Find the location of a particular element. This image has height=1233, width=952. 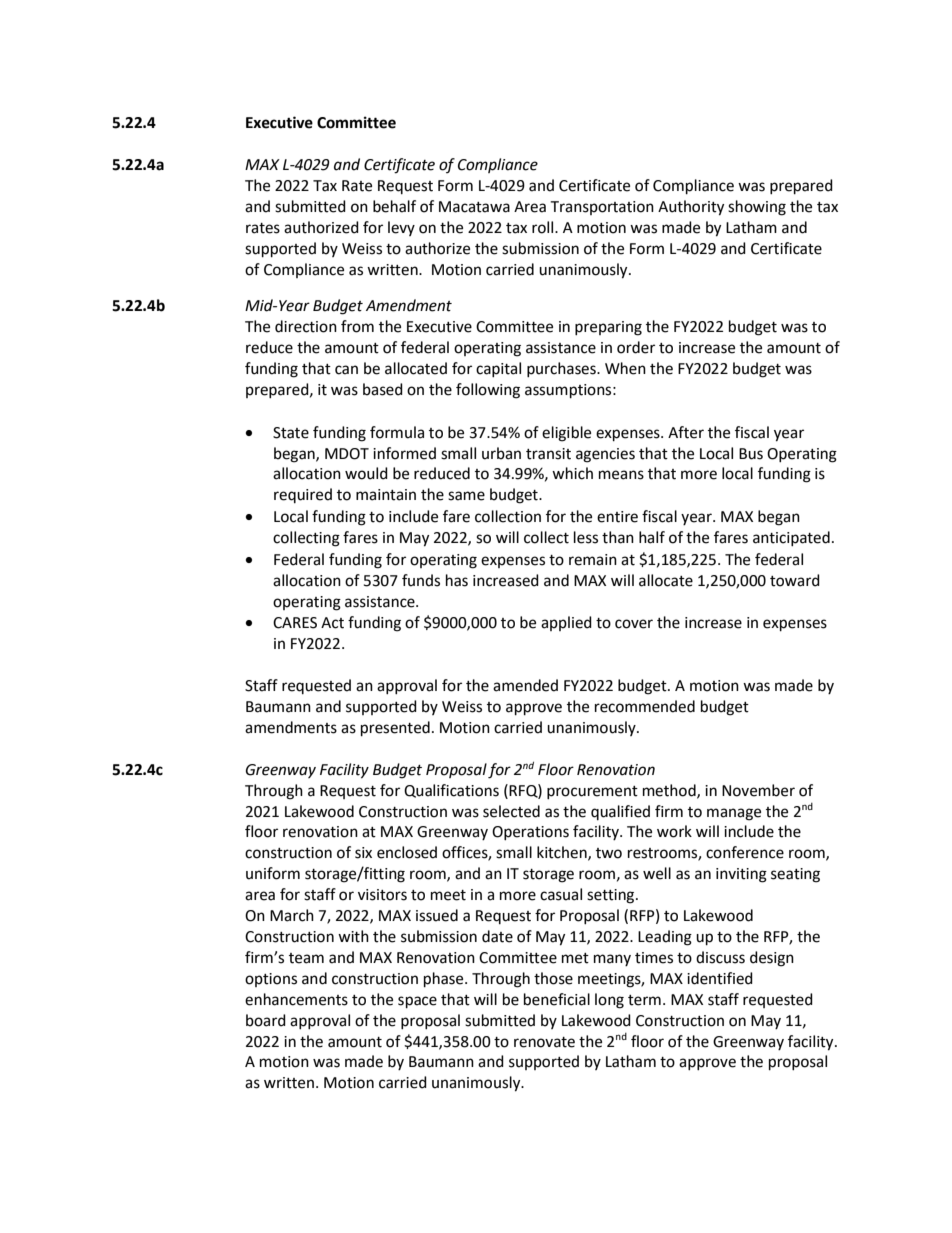

Bus is located at coordinates (751, 454).
